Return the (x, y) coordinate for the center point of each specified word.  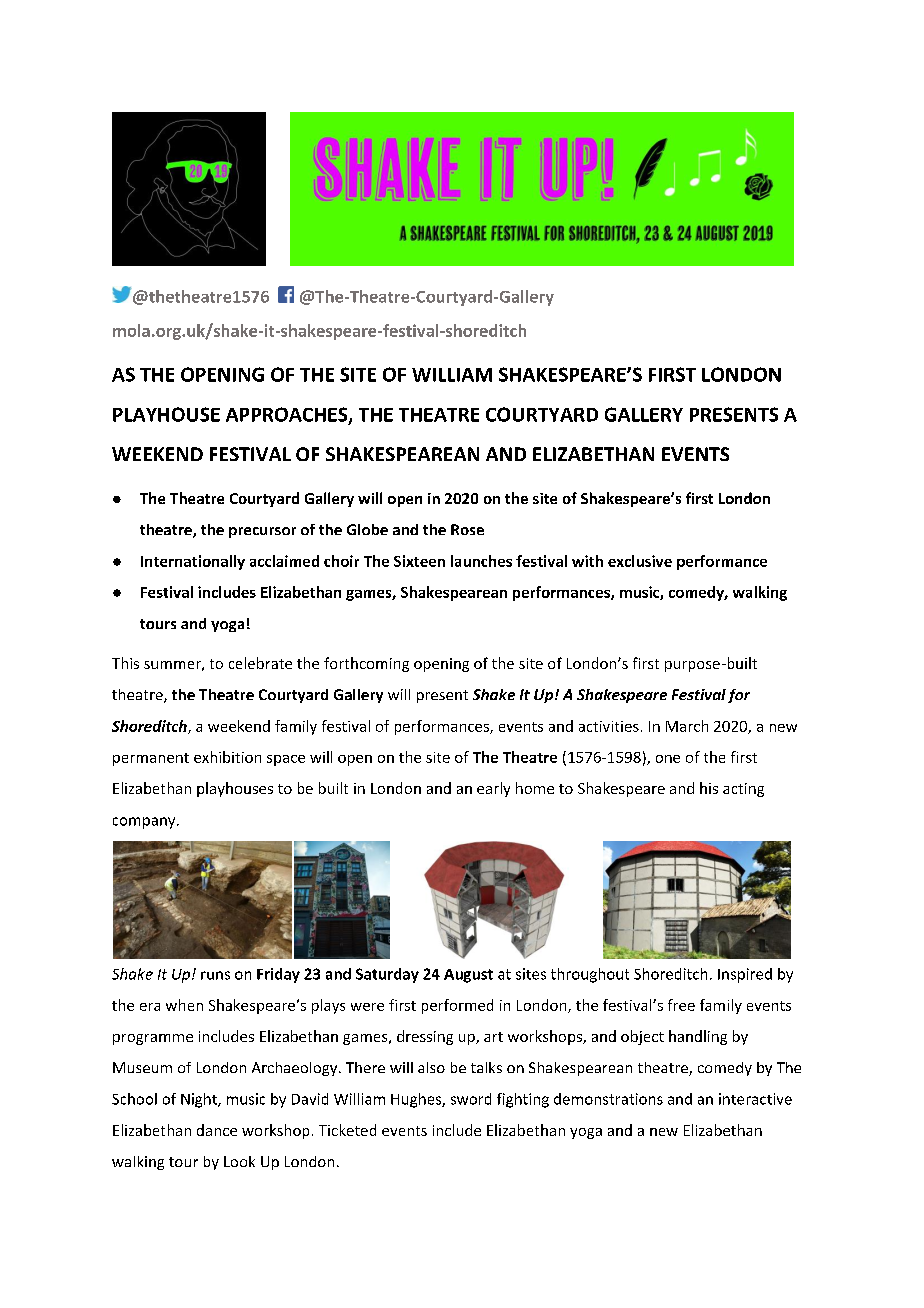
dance (217, 1130)
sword (471, 1099)
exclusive (640, 561)
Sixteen (419, 561)
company (145, 823)
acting (743, 790)
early (493, 789)
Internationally (193, 562)
